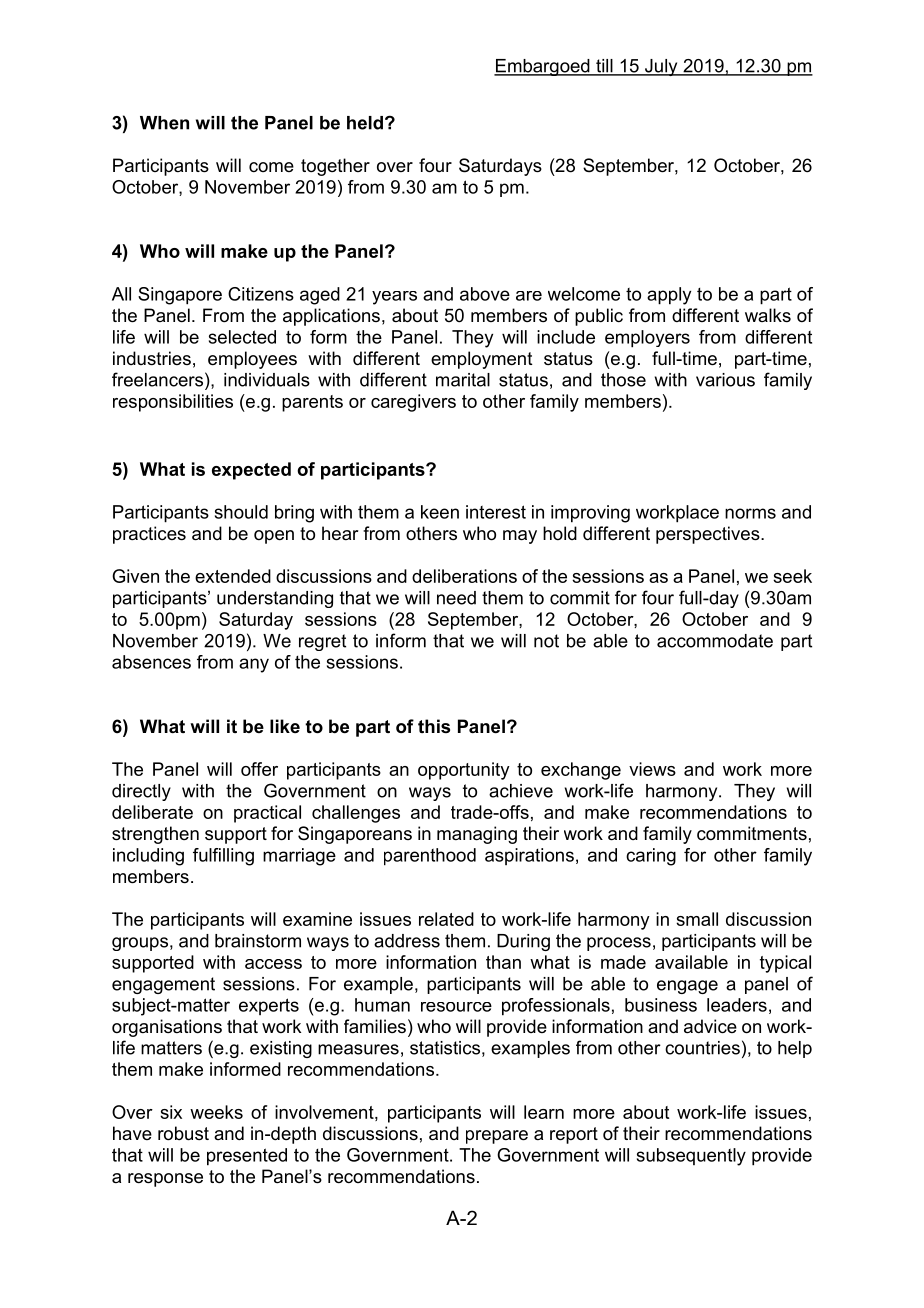  I want to click on fulfilling, so click(223, 857).
